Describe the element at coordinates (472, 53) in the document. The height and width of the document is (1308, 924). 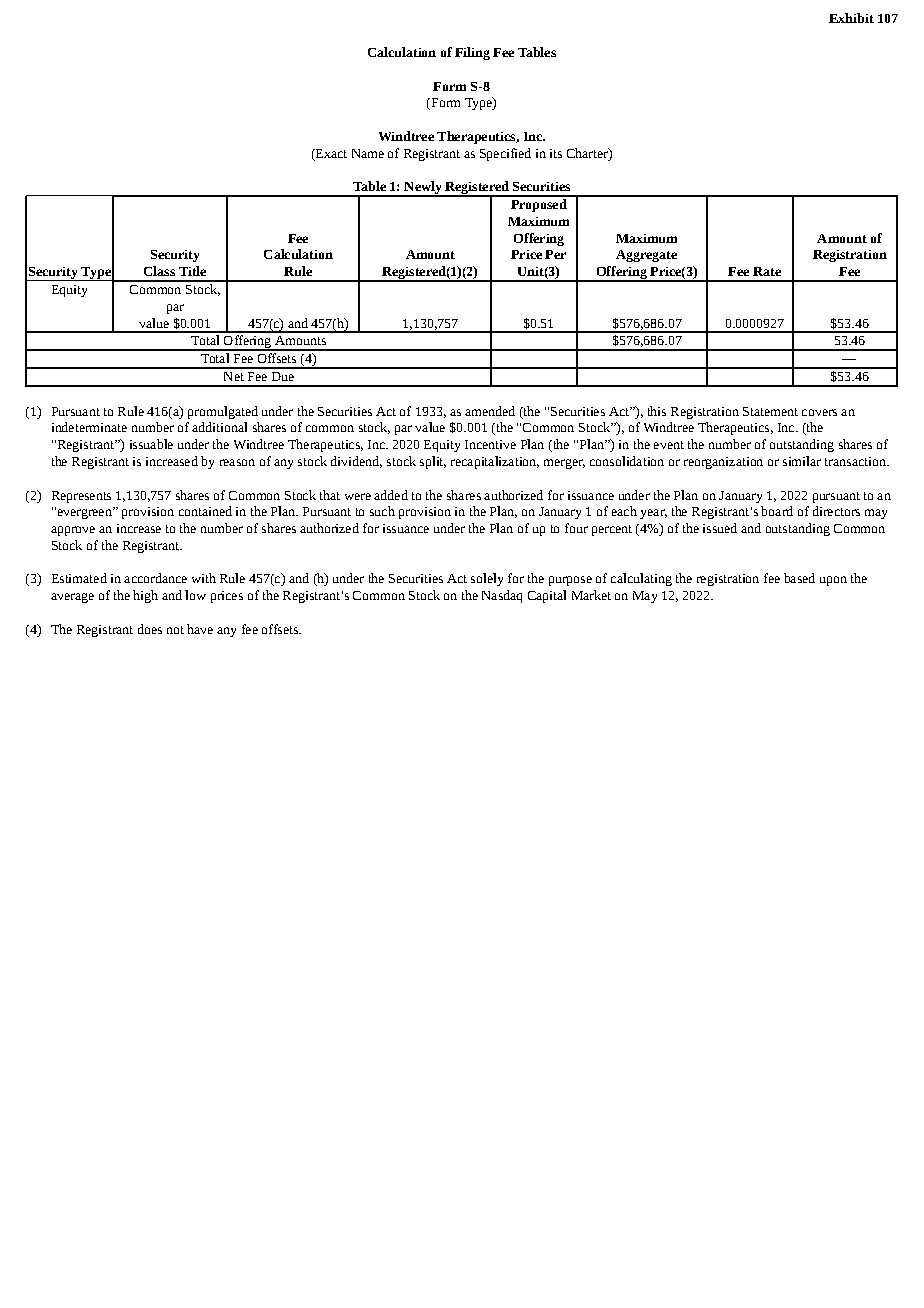
I see `Filing` at that location.
